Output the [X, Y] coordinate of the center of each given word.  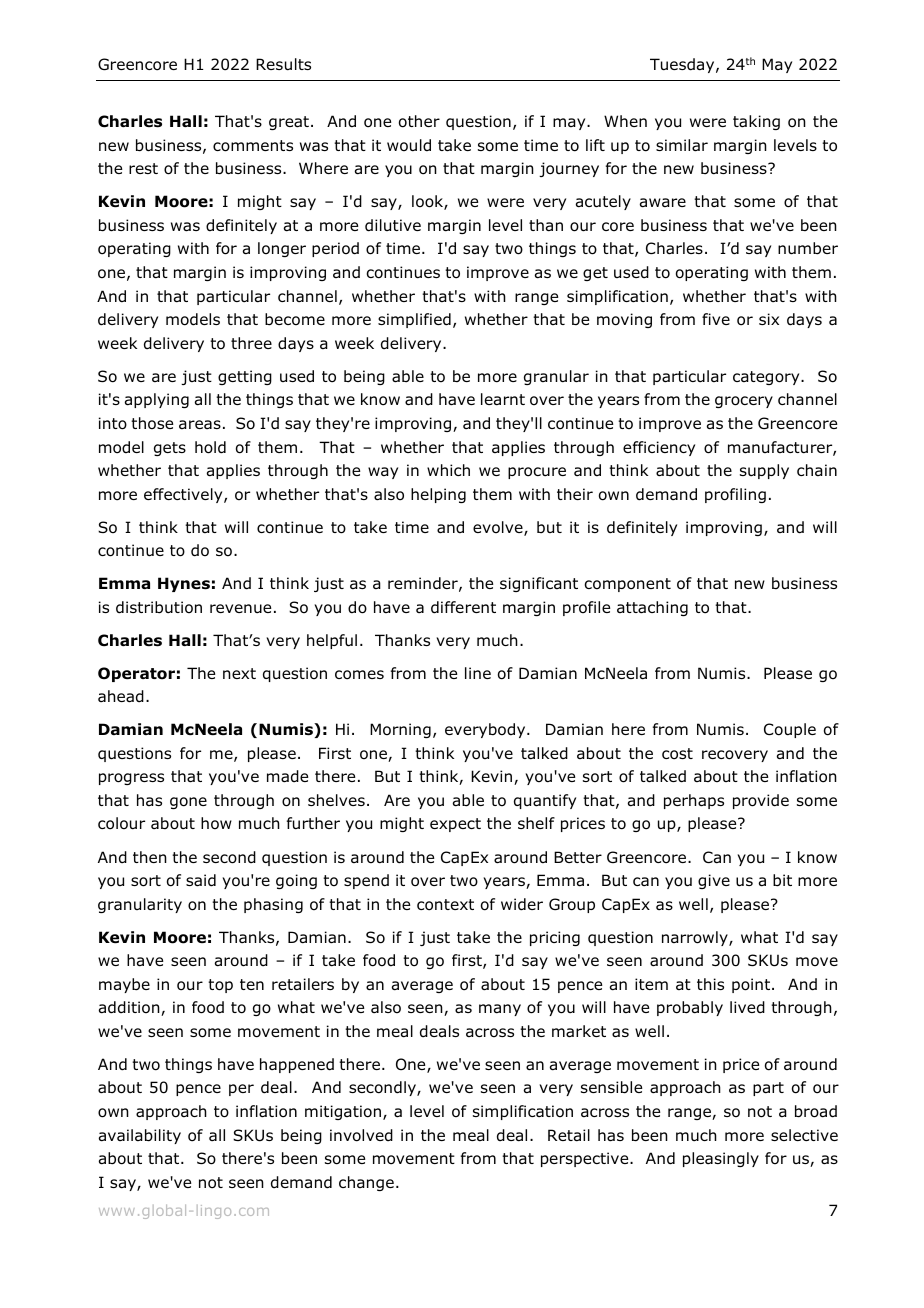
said [201, 880]
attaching [652, 608]
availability [140, 1136]
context [445, 905]
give [714, 881]
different [463, 607]
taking [756, 122]
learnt [503, 399]
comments [253, 146]
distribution [159, 607]
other [419, 121]
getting [245, 377]
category [767, 378]
